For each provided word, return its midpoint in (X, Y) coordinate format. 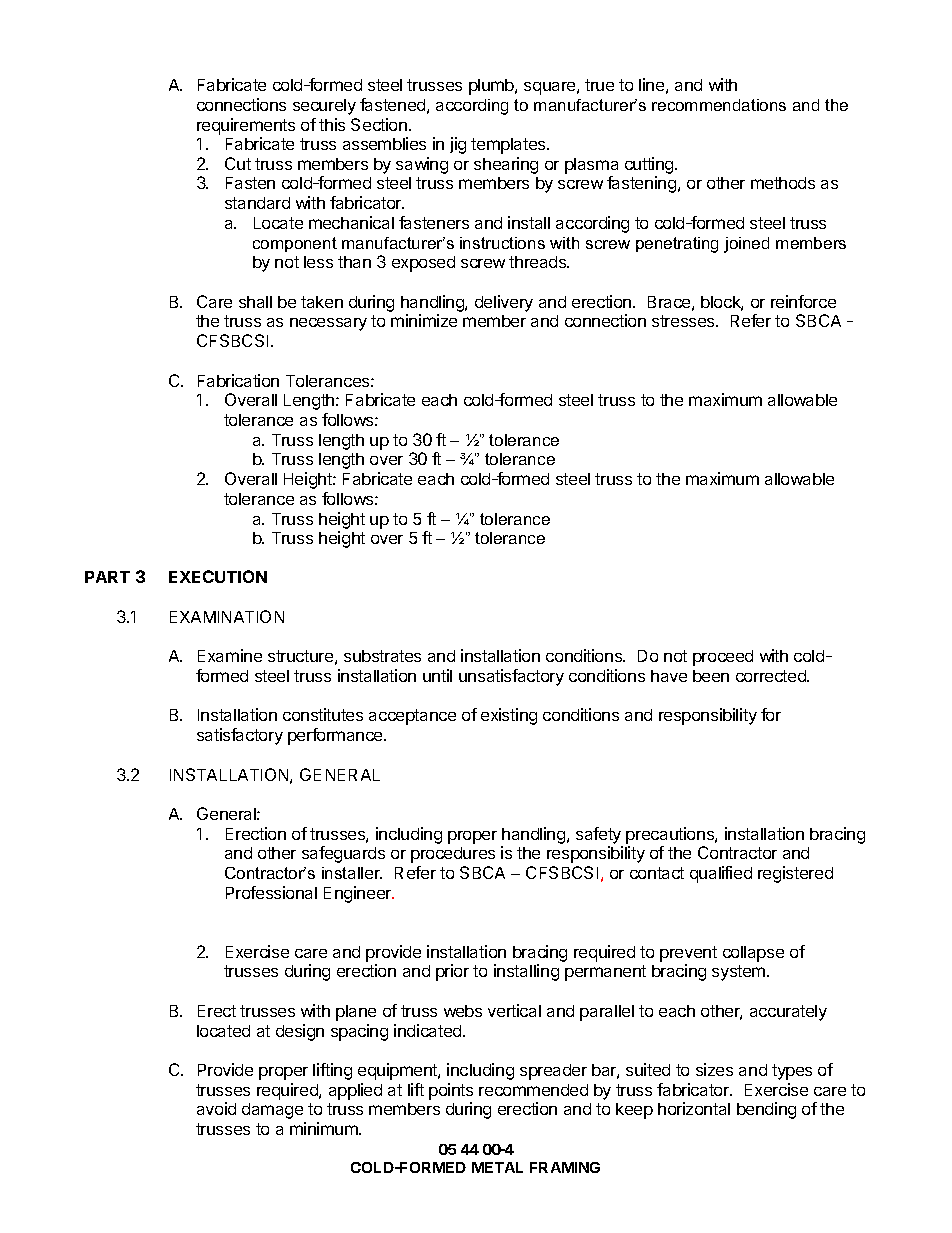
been (711, 676)
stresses (684, 321)
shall (255, 302)
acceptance (412, 717)
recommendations (719, 105)
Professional (271, 892)
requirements (246, 126)
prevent (688, 954)
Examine (230, 655)
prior (452, 972)
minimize (424, 320)
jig (458, 145)
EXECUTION (218, 576)
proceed (723, 658)
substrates (382, 656)
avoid (216, 1108)
